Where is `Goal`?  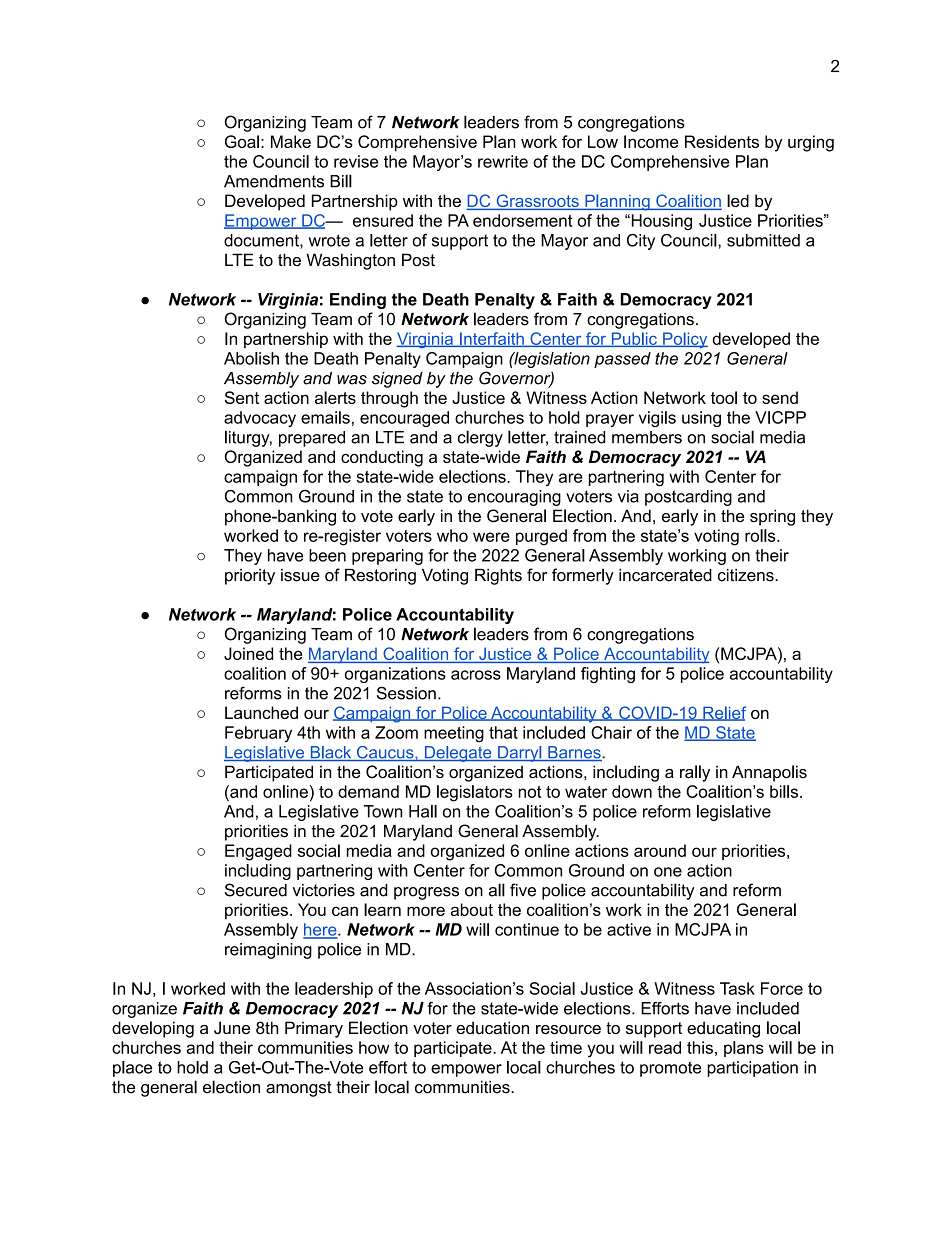
Goal is located at coordinates (242, 141).
